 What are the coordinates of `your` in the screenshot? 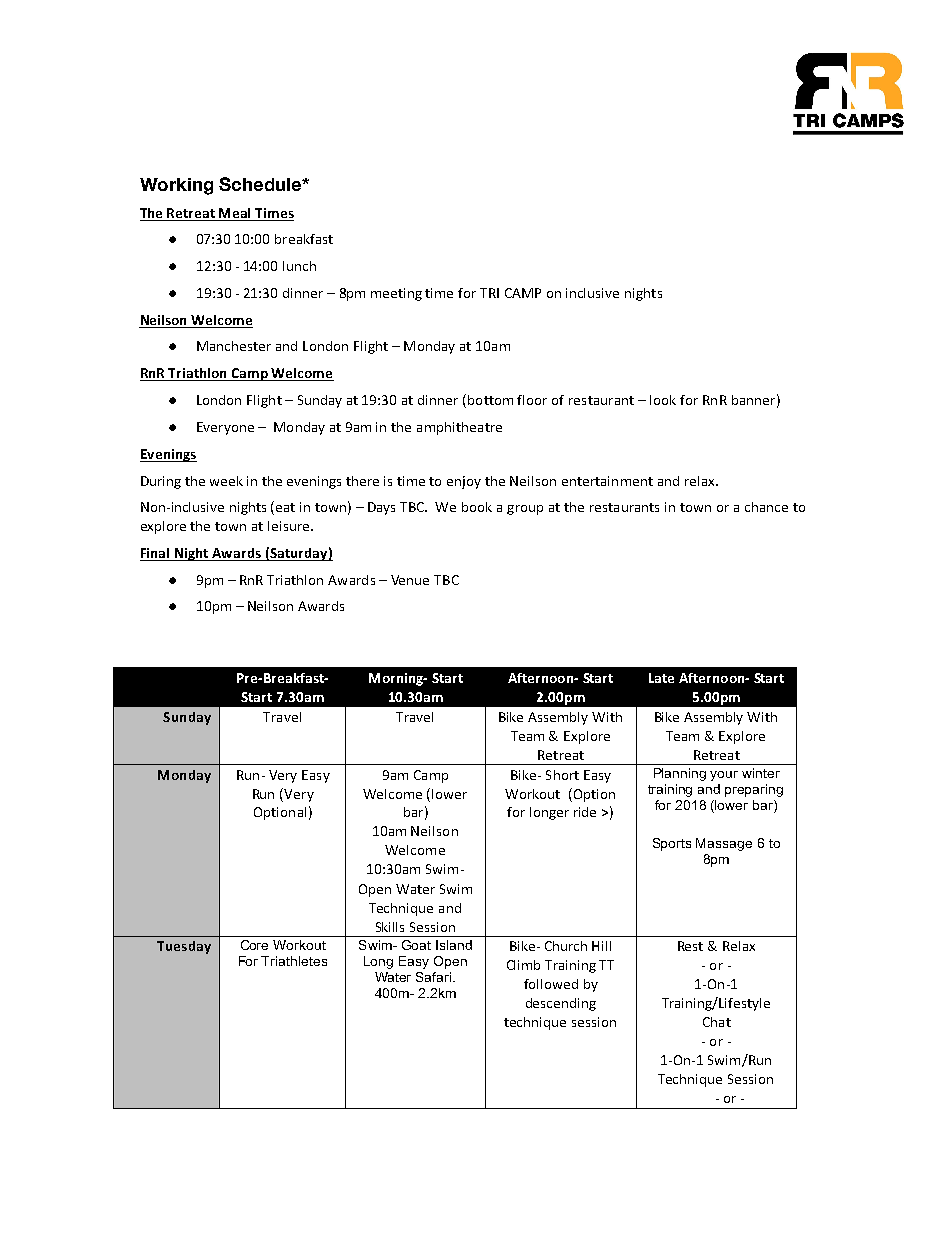 It's located at (724, 776).
